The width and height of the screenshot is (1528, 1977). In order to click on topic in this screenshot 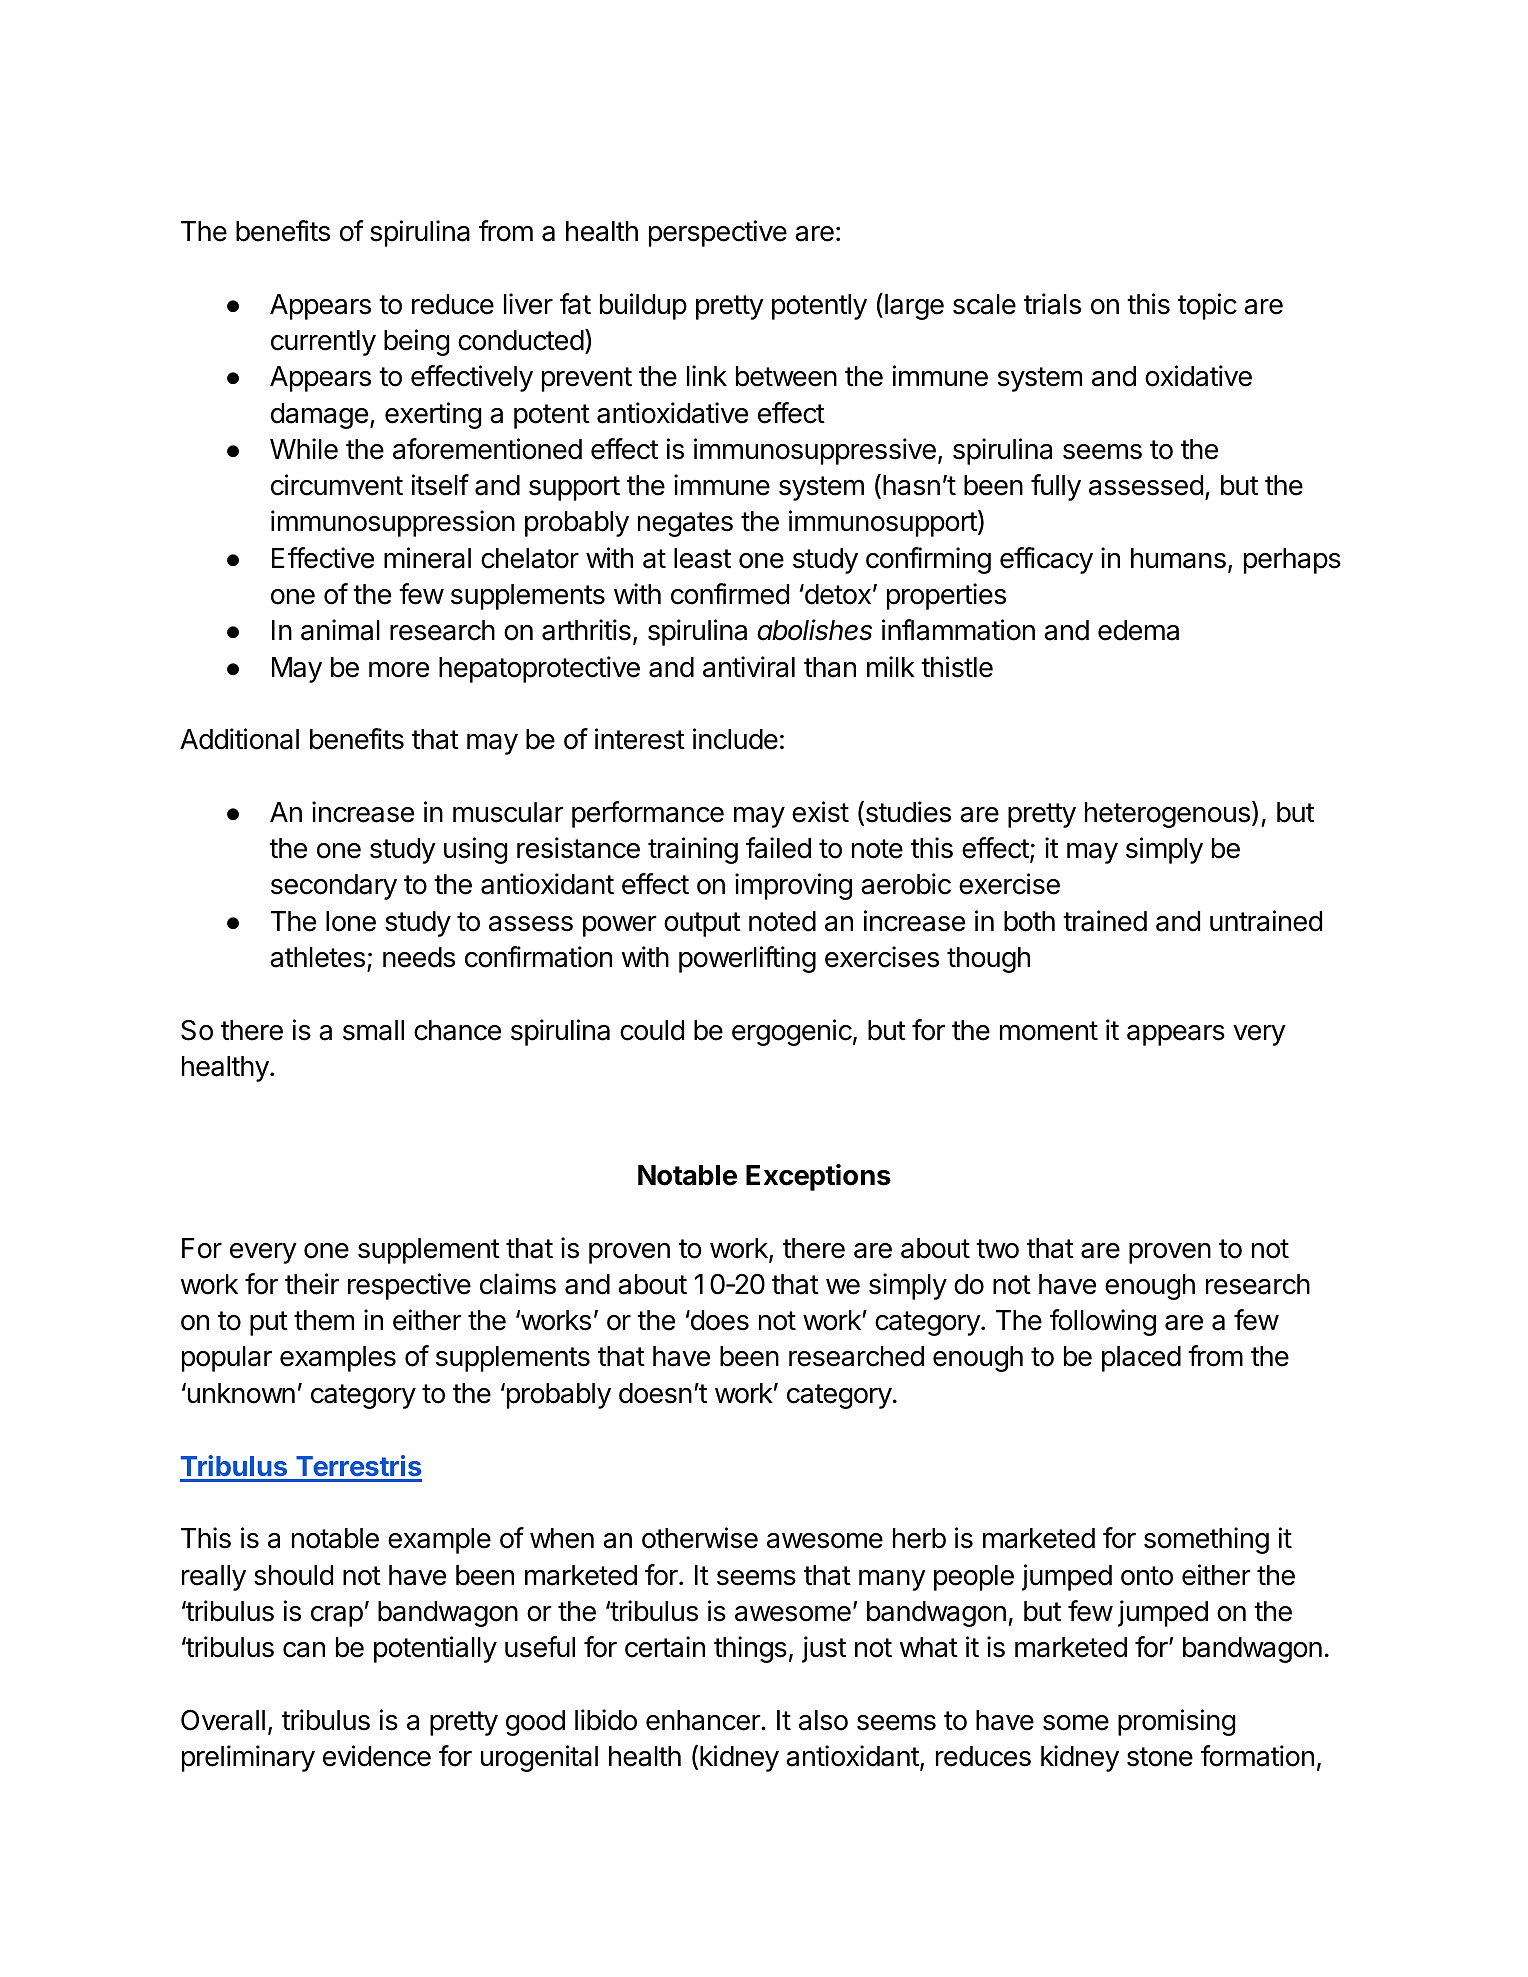, I will do `click(1207, 306)`.
